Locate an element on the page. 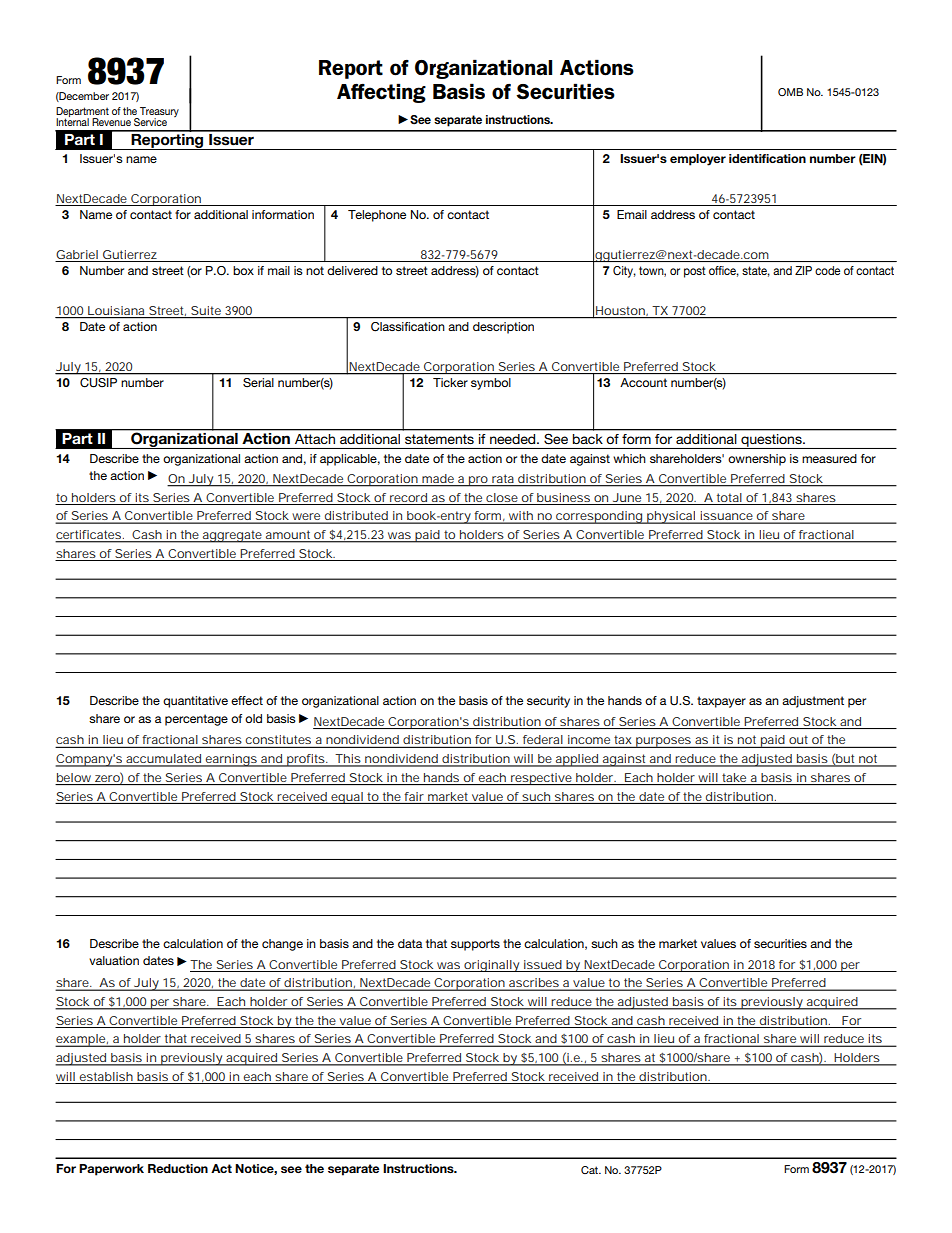 The height and width of the page is (1233, 952). valuation is located at coordinates (114, 960).
